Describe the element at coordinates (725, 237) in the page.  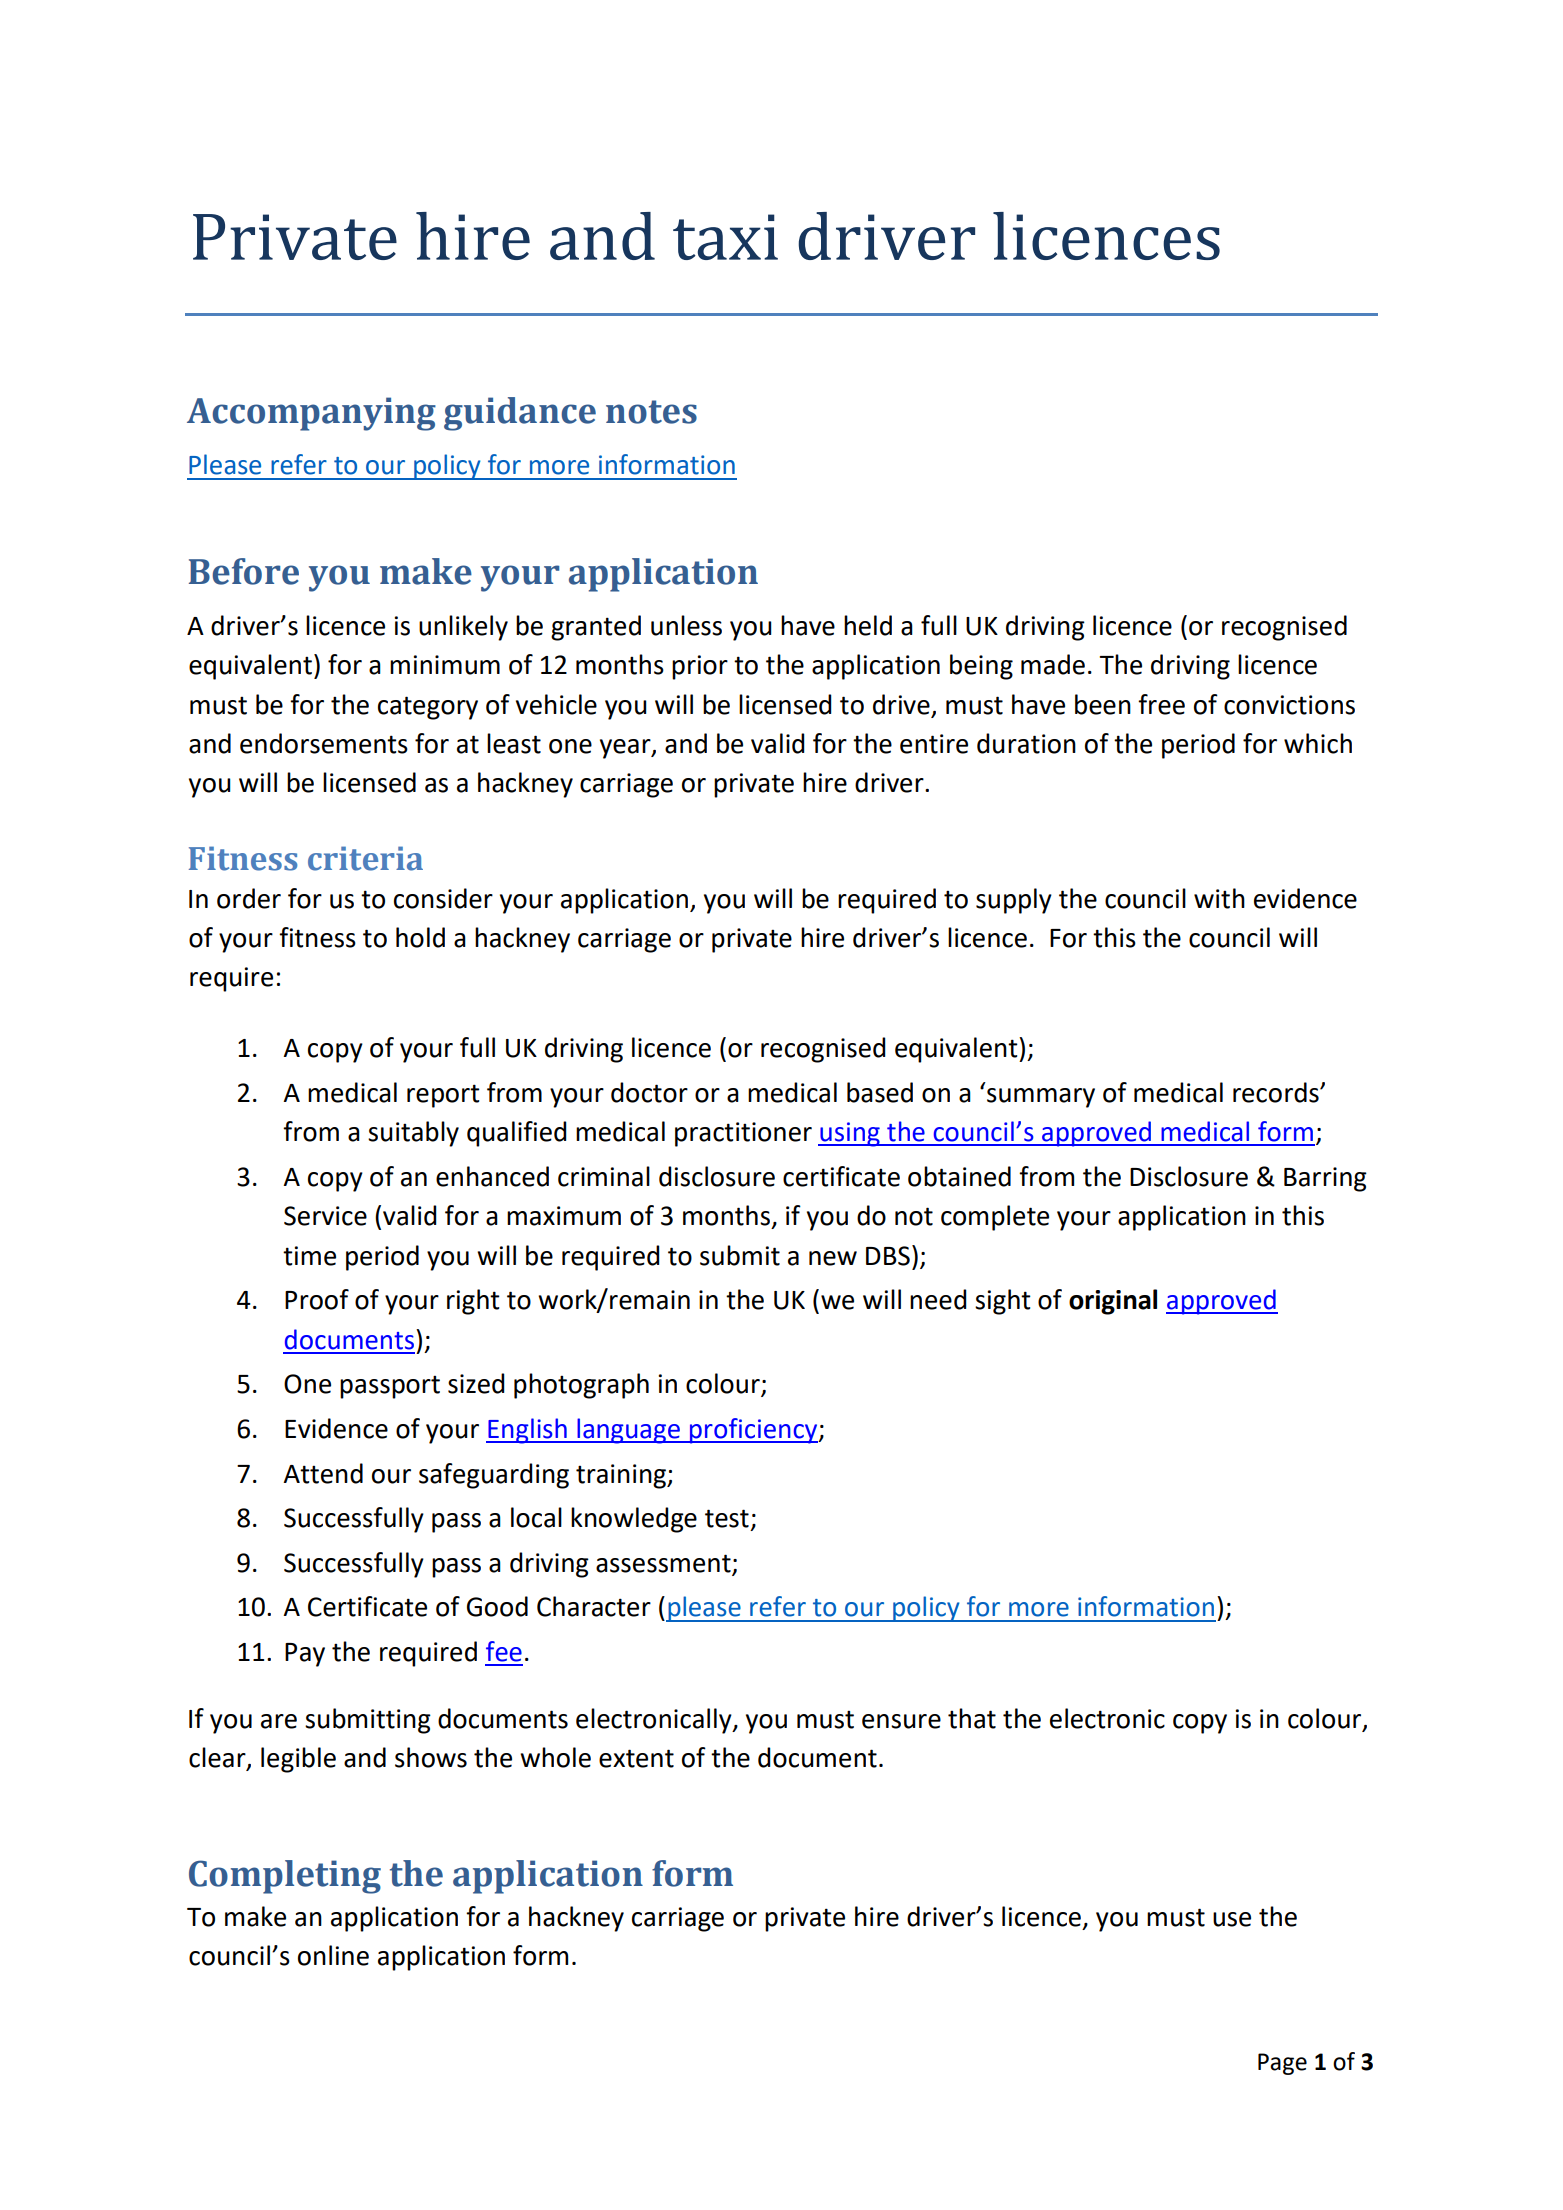
I see `taxi` at that location.
